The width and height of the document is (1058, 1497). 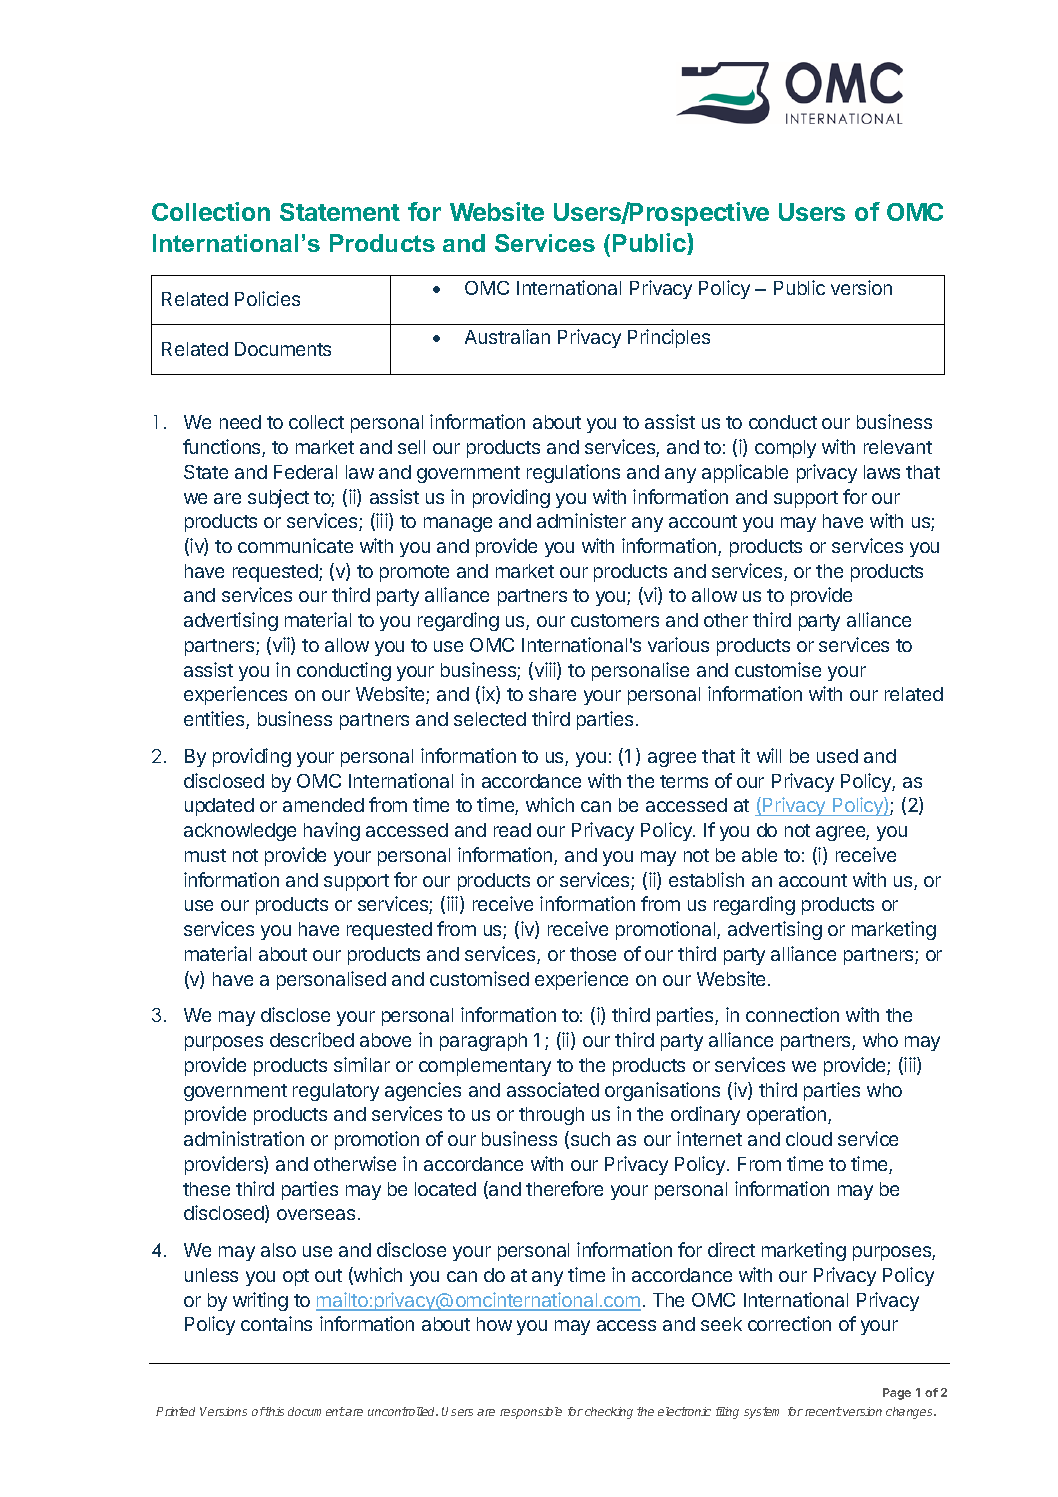 What do you see at coordinates (295, 545) in the document?
I see `communicate` at bounding box center [295, 545].
